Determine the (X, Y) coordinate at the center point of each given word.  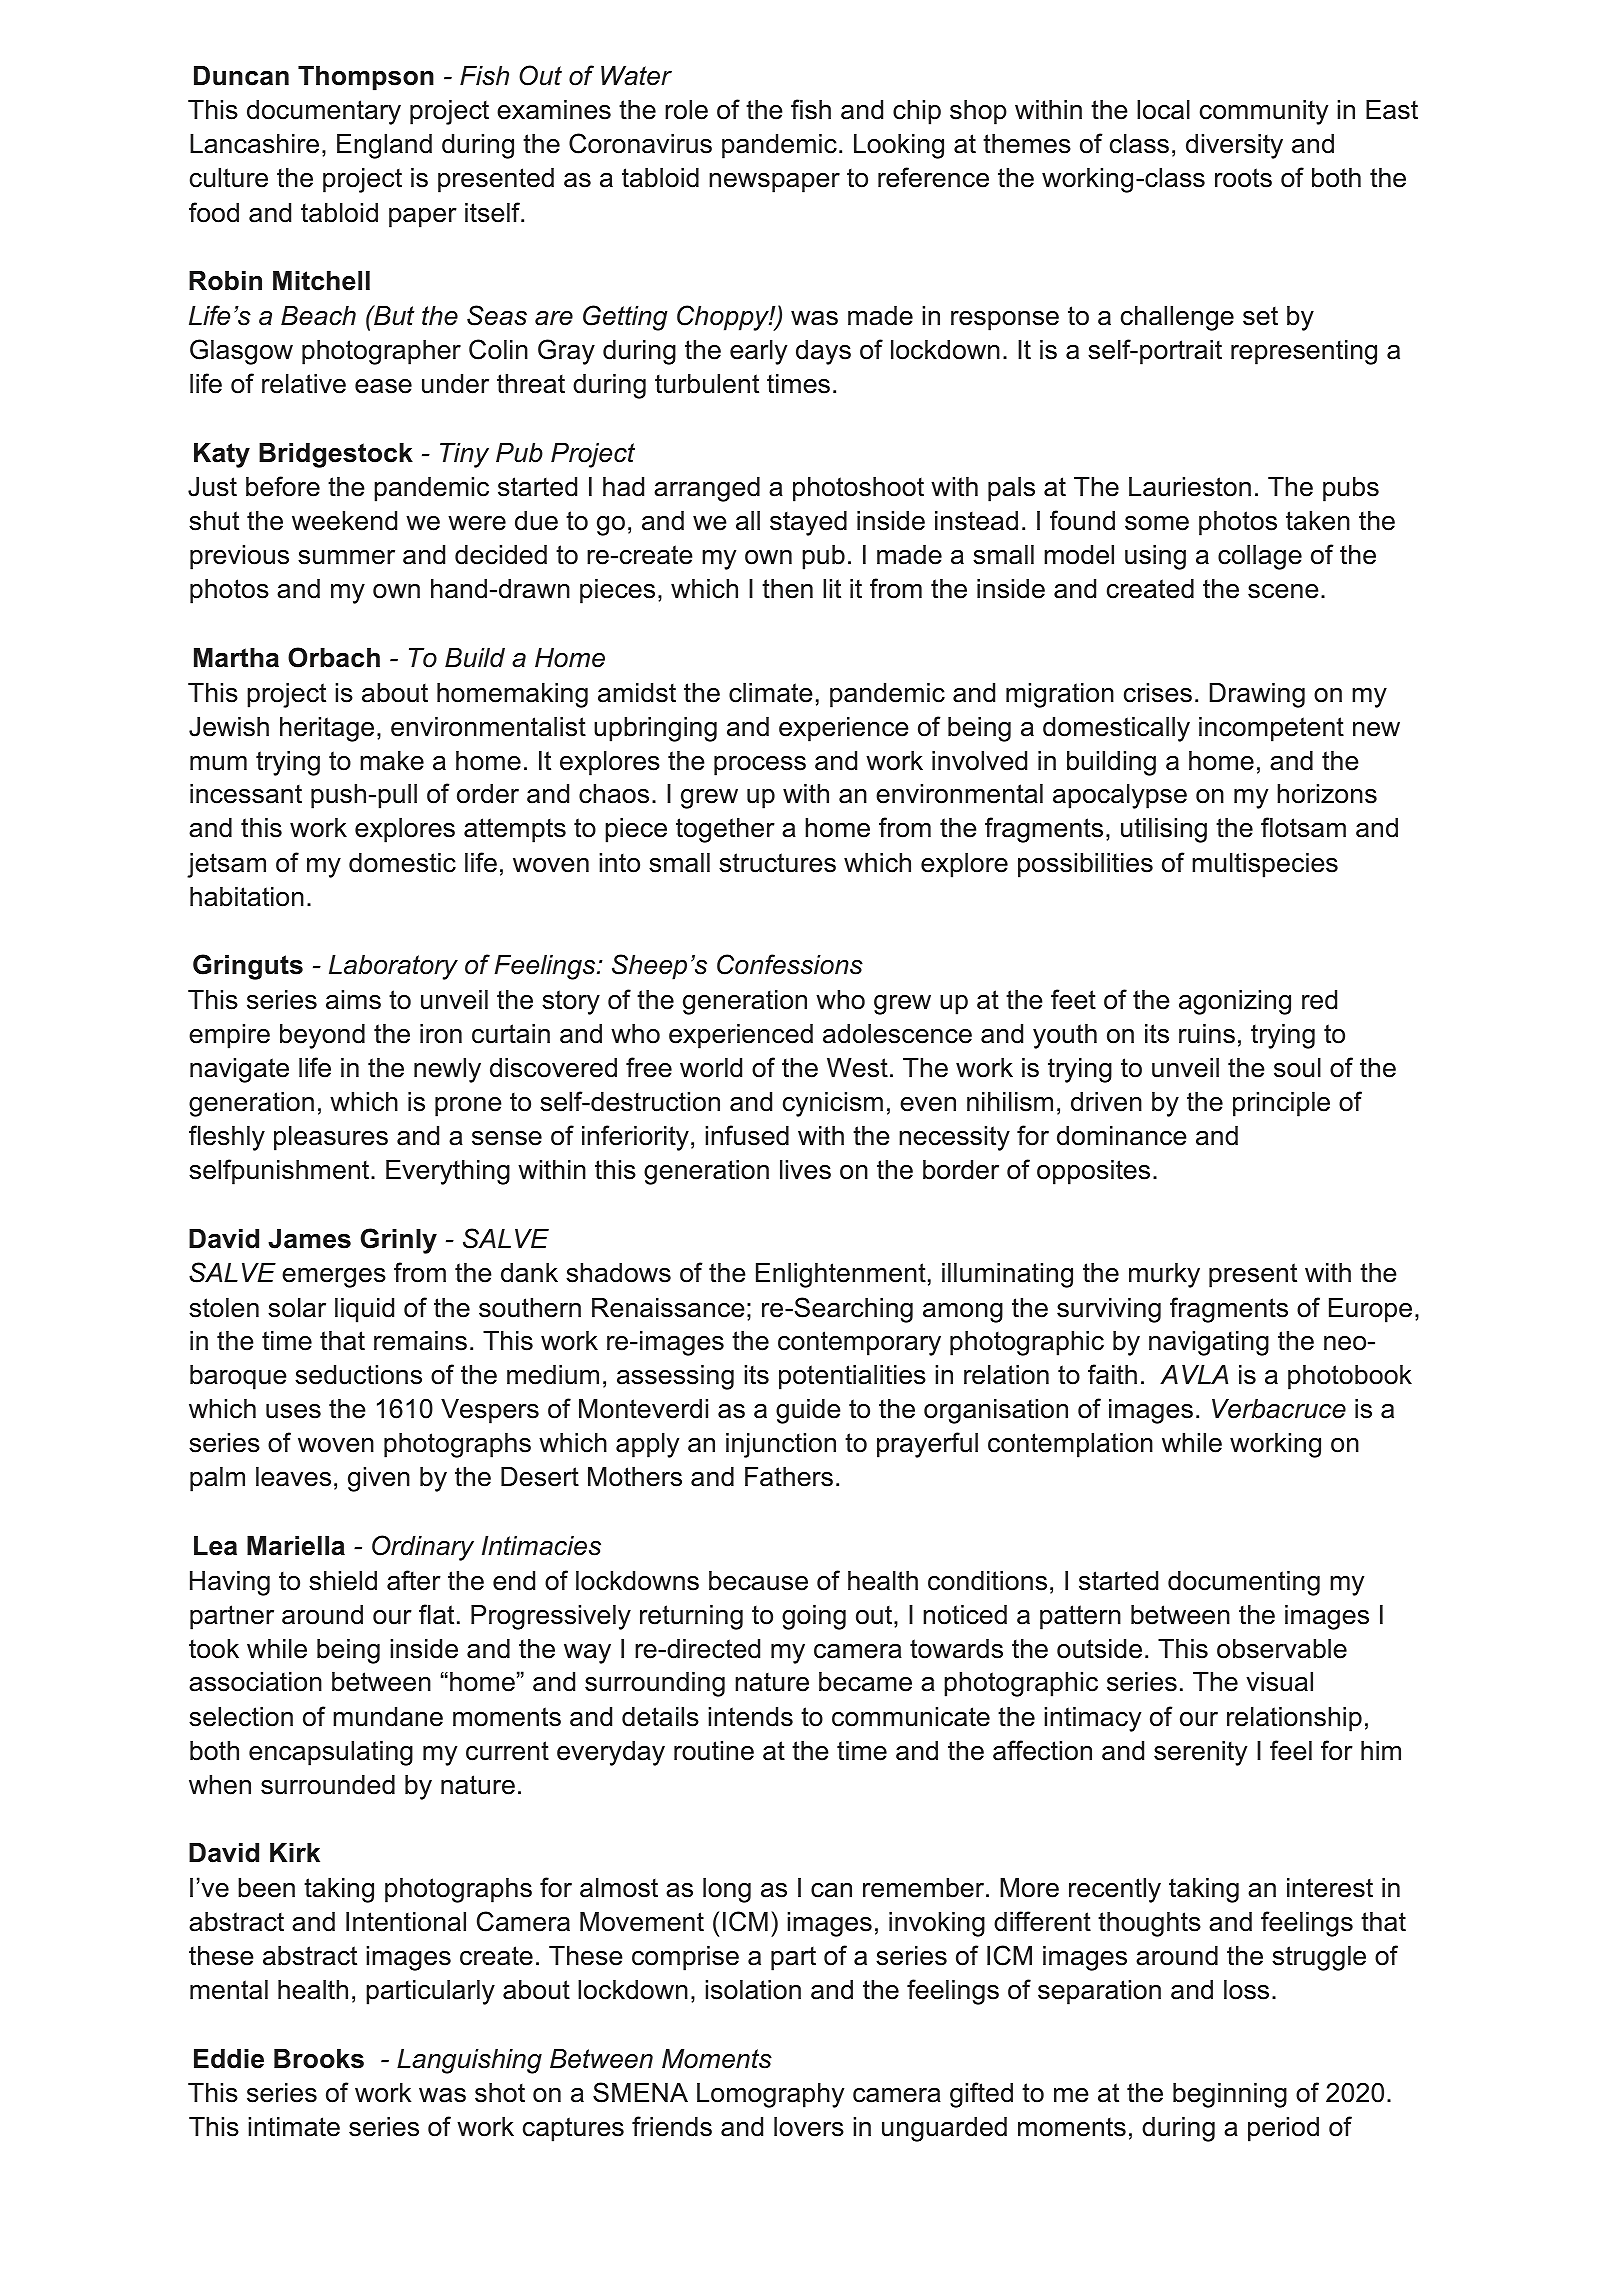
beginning (1230, 2095)
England (384, 146)
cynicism (833, 1104)
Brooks (319, 2059)
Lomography (770, 2095)
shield (343, 1581)
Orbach (334, 657)
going (814, 1617)
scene (1283, 591)
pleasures (331, 1138)
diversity (1234, 146)
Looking (899, 146)
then (787, 589)
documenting (1244, 1583)
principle (1281, 1104)
